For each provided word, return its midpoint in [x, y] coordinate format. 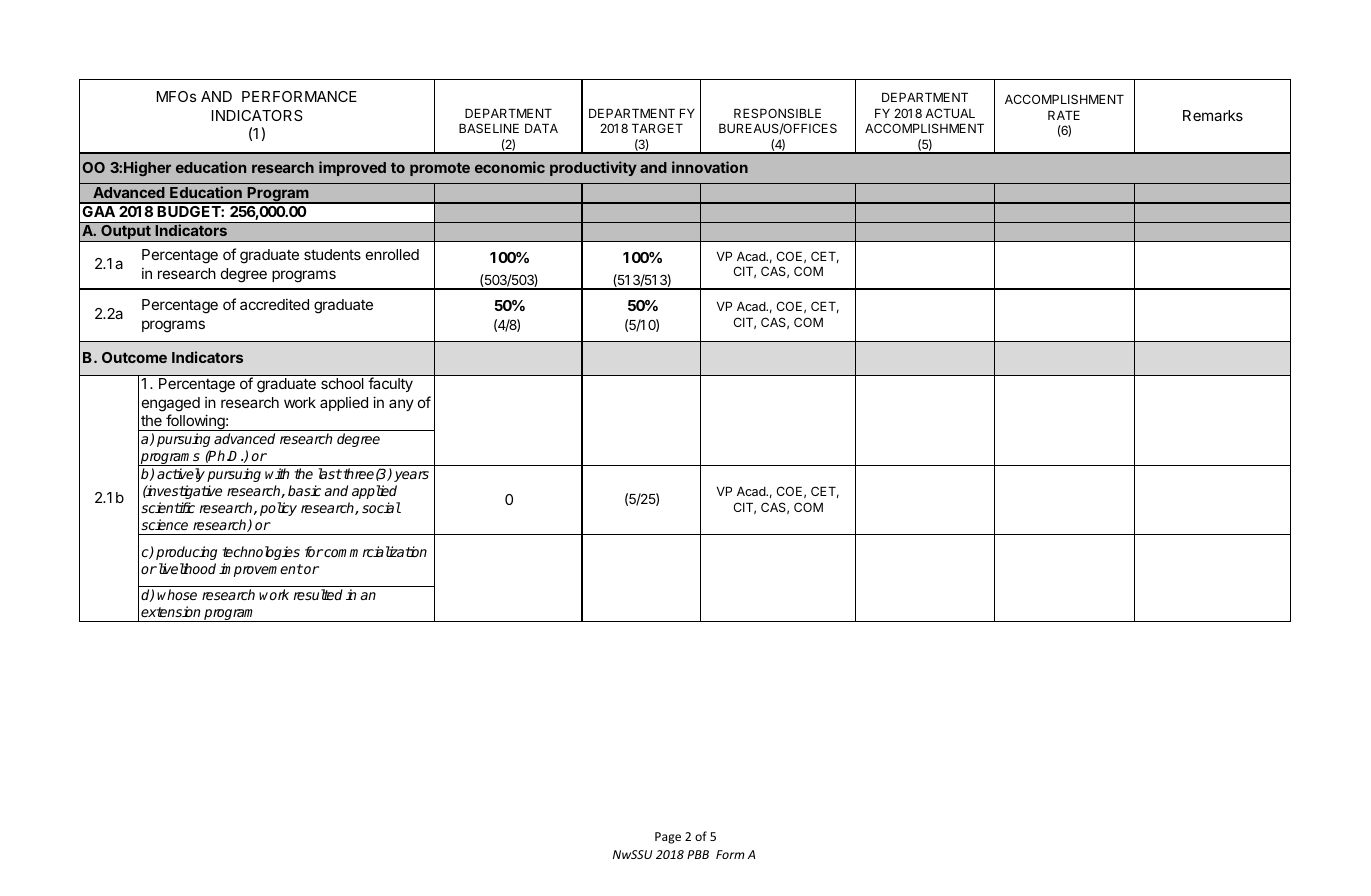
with [277, 473]
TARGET [657, 128]
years [411, 476]
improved [352, 168]
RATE [1064, 115]
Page [668, 838]
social [381, 507]
